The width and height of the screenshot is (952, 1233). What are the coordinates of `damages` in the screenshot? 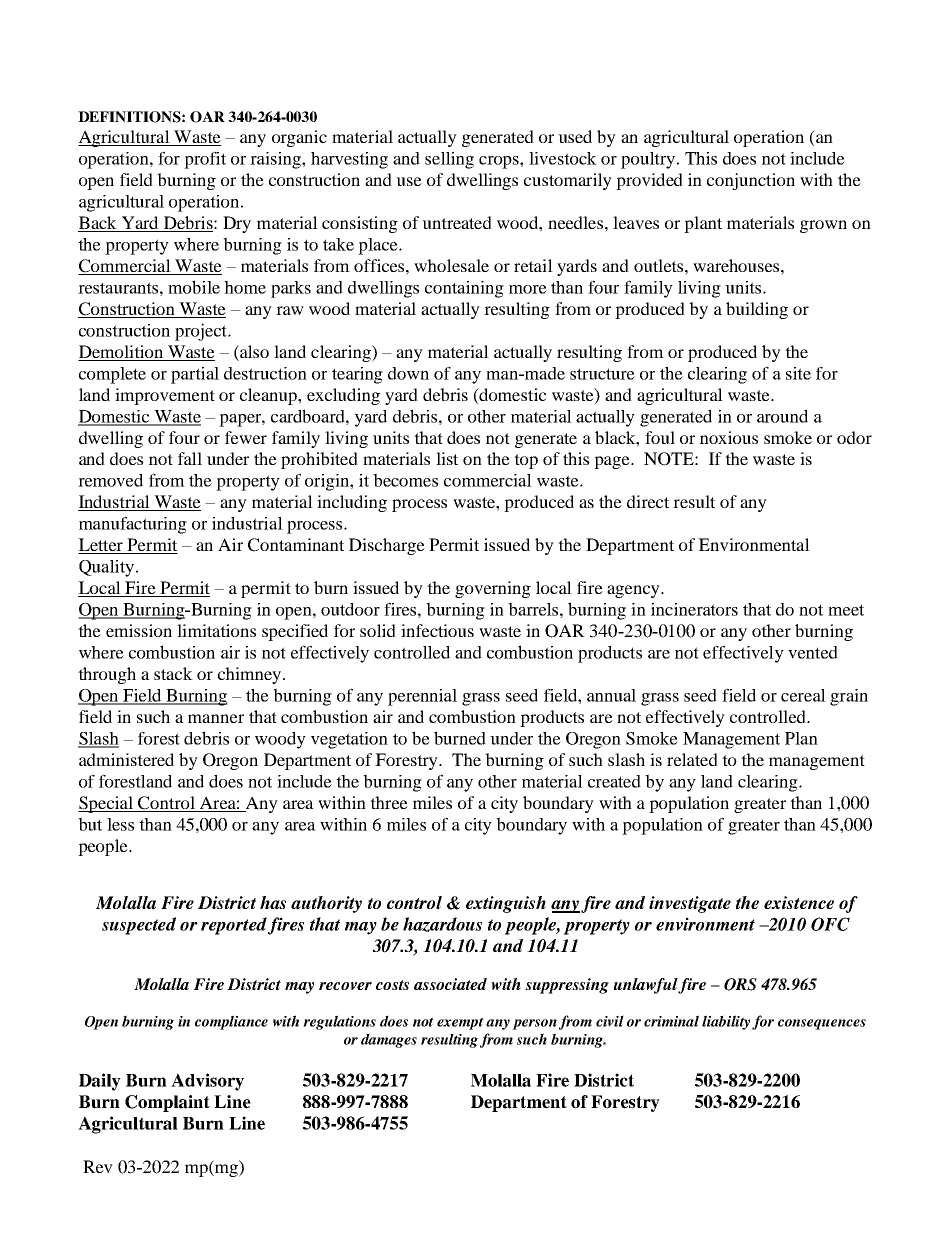 It's located at (389, 1040).
